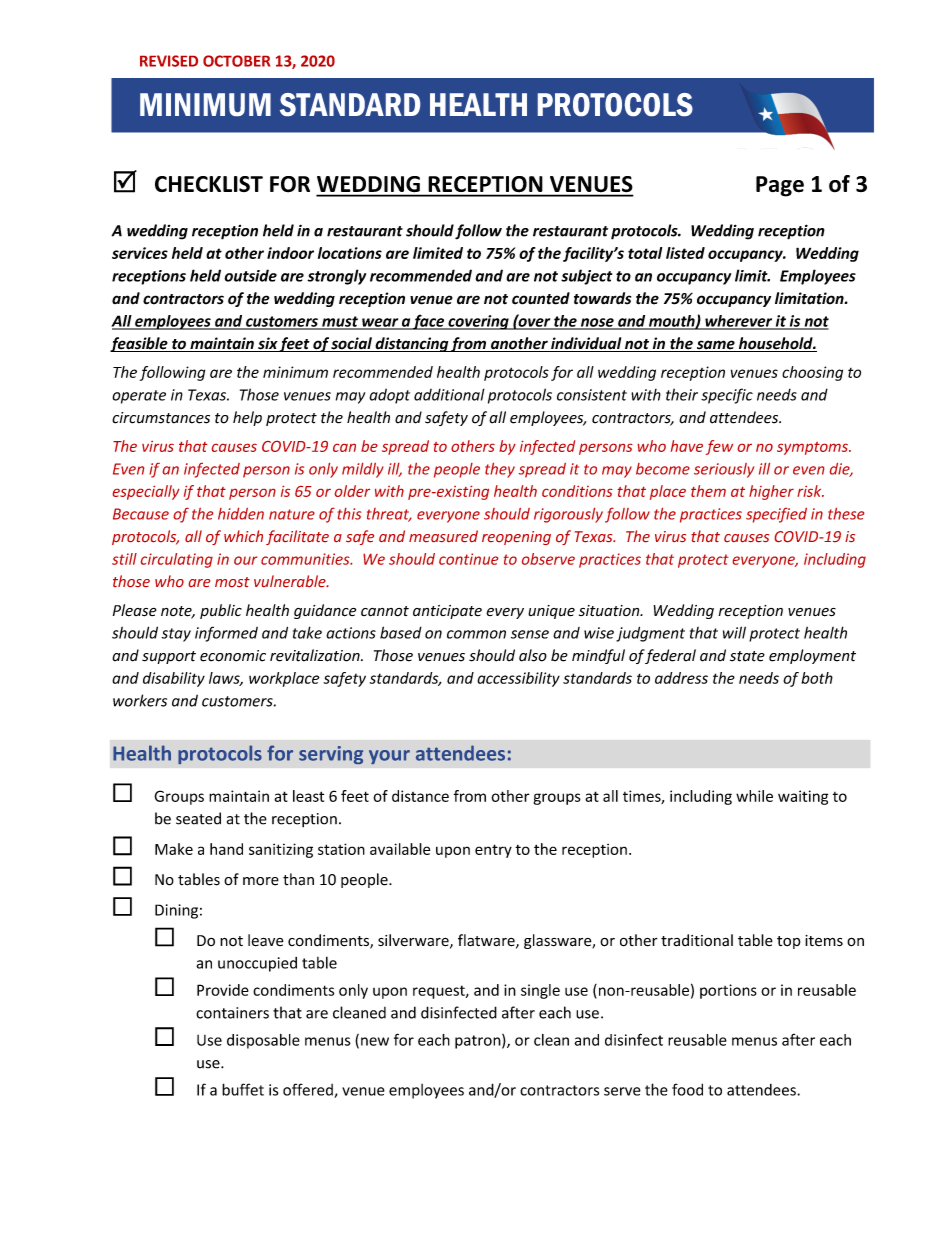 The image size is (952, 1233). Describe the element at coordinates (267, 344) in the screenshot. I see `six` at that location.
